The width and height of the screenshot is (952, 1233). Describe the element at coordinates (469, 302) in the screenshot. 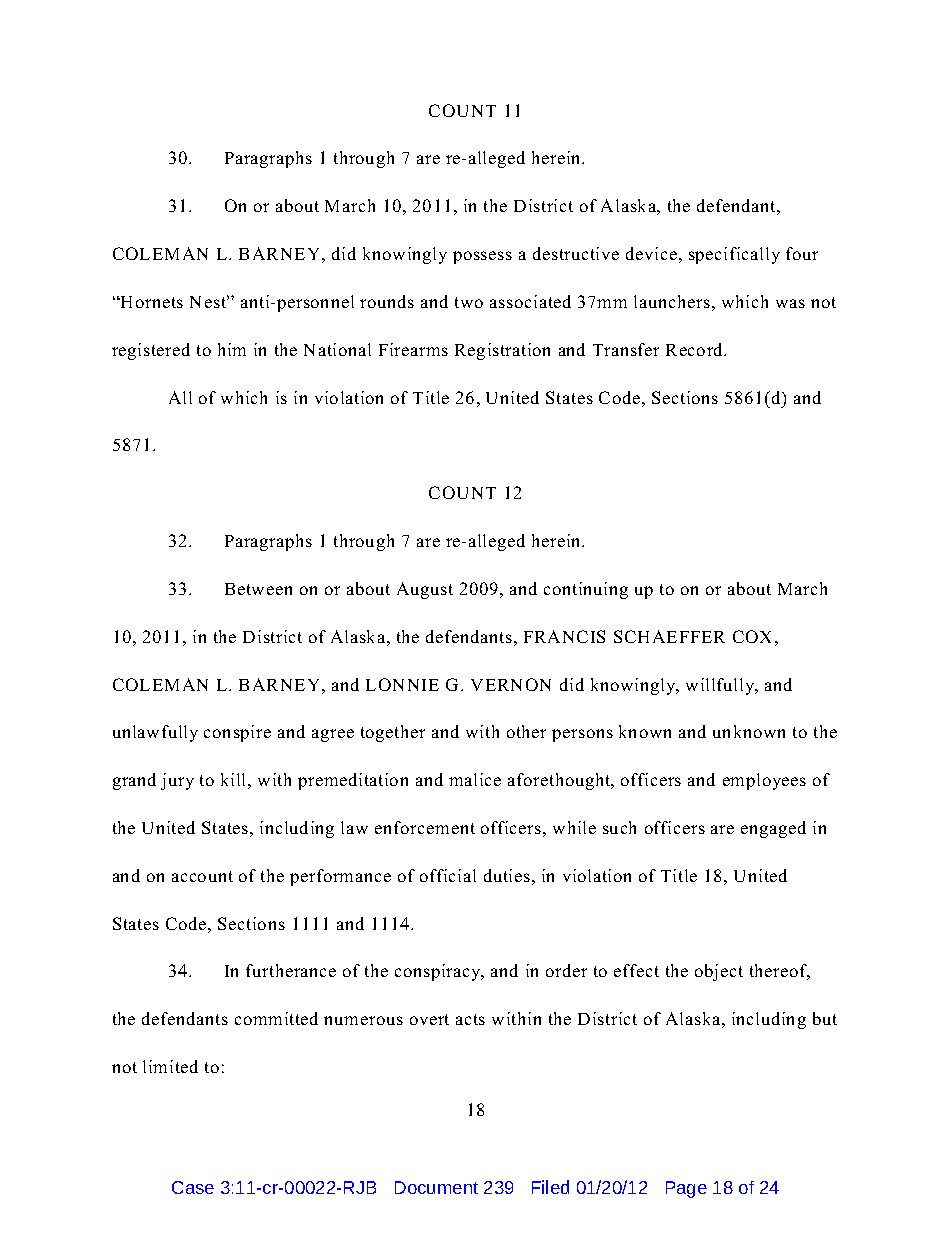

I see `two` at that location.
